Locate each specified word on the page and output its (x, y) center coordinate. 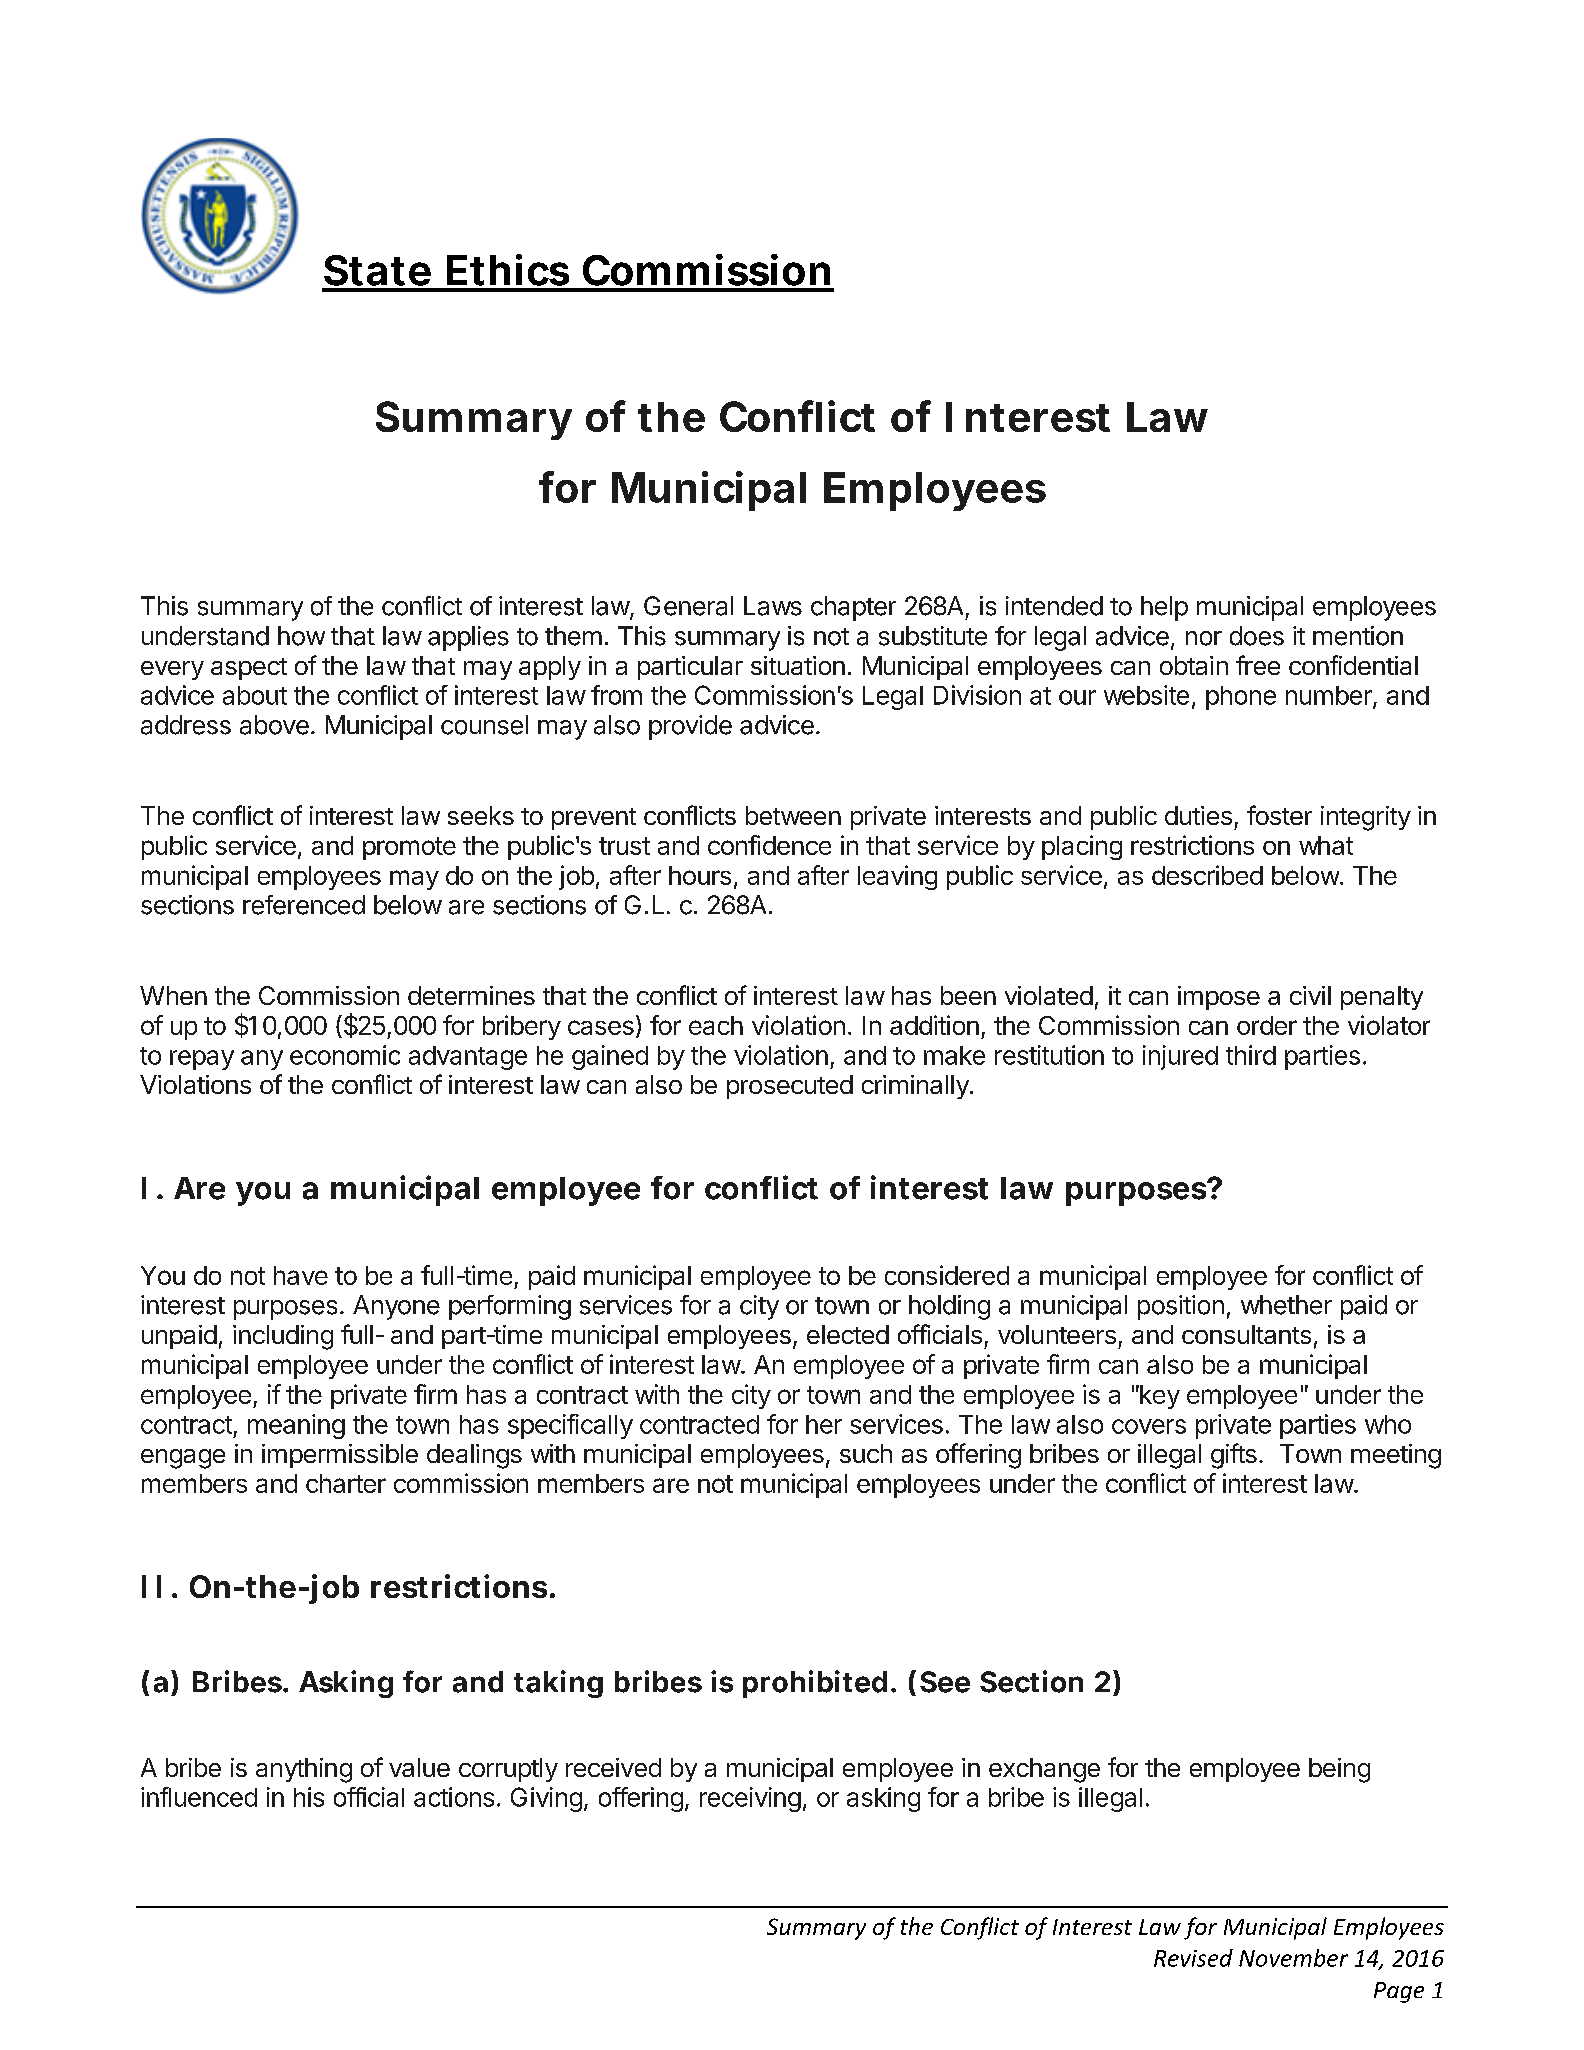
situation (798, 665)
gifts (1234, 1456)
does (1257, 636)
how (301, 636)
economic (345, 1055)
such (866, 1453)
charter (346, 1483)
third (1251, 1055)
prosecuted (790, 1087)
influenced (199, 1797)
